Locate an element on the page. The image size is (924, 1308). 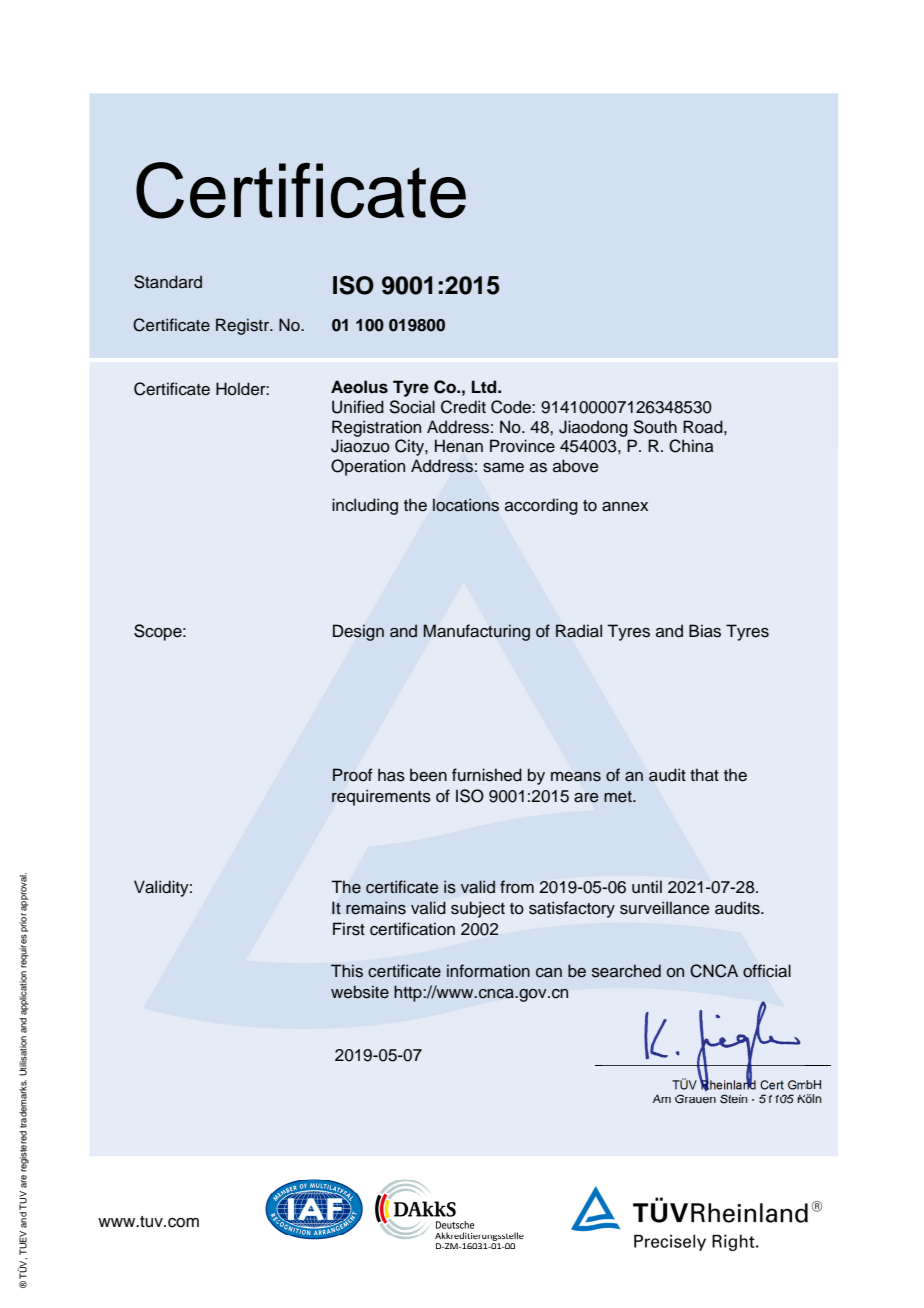
Proof is located at coordinates (352, 775).
